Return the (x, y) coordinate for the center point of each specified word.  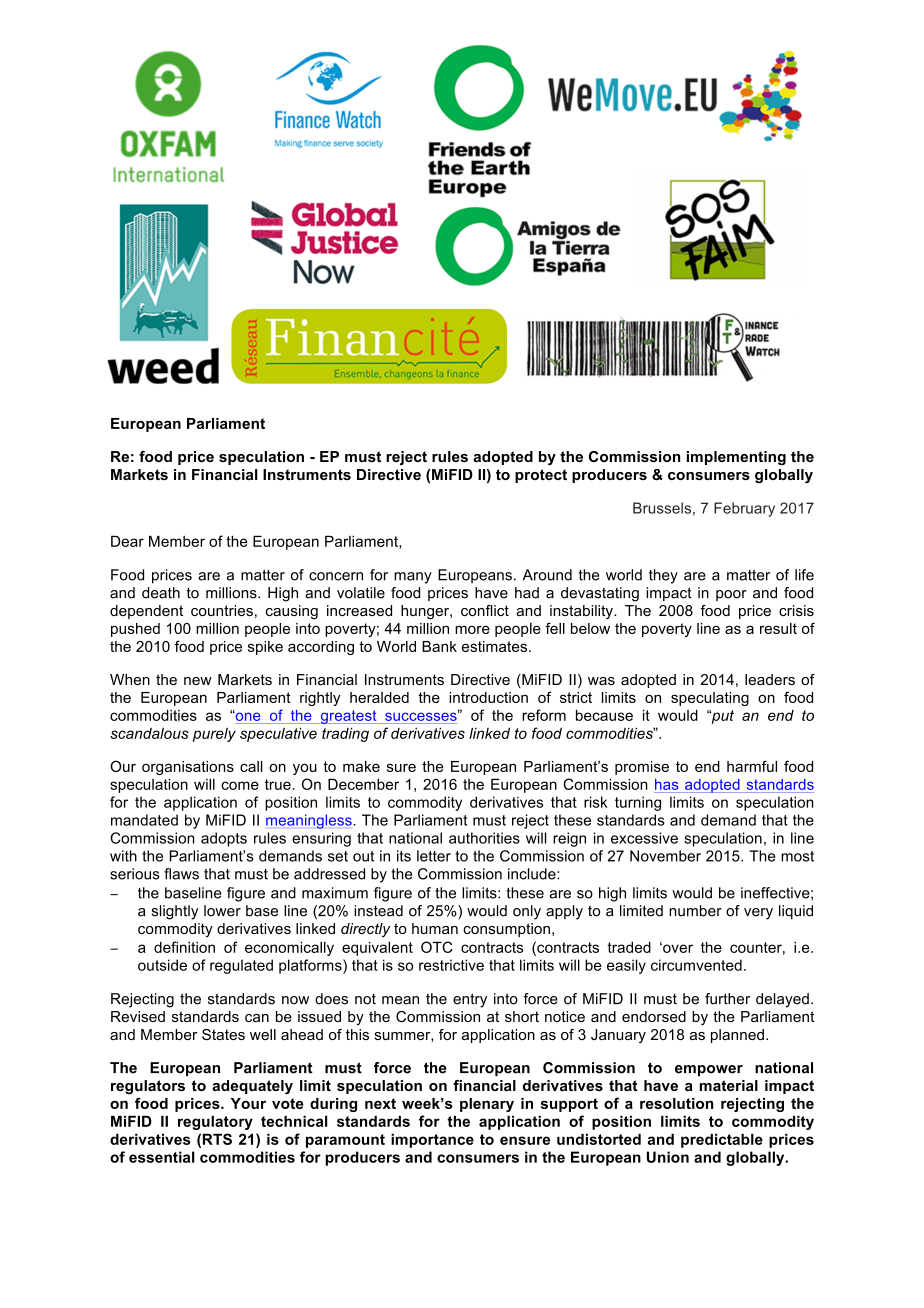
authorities (484, 838)
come (240, 785)
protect (541, 476)
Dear (127, 541)
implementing (736, 458)
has (666, 784)
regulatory (215, 1122)
